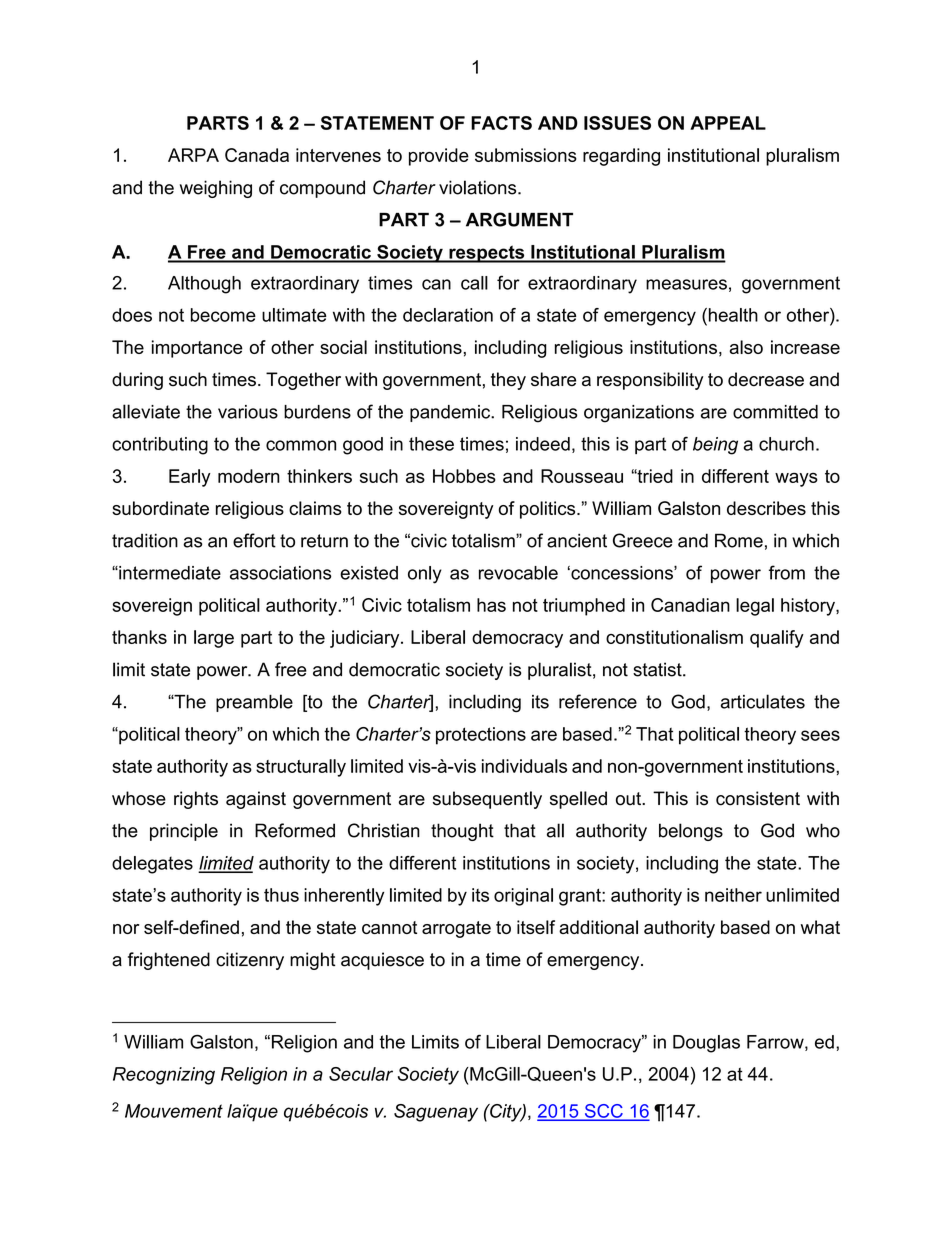 This document has width=952, height=1233. I want to click on provide, so click(439, 157).
